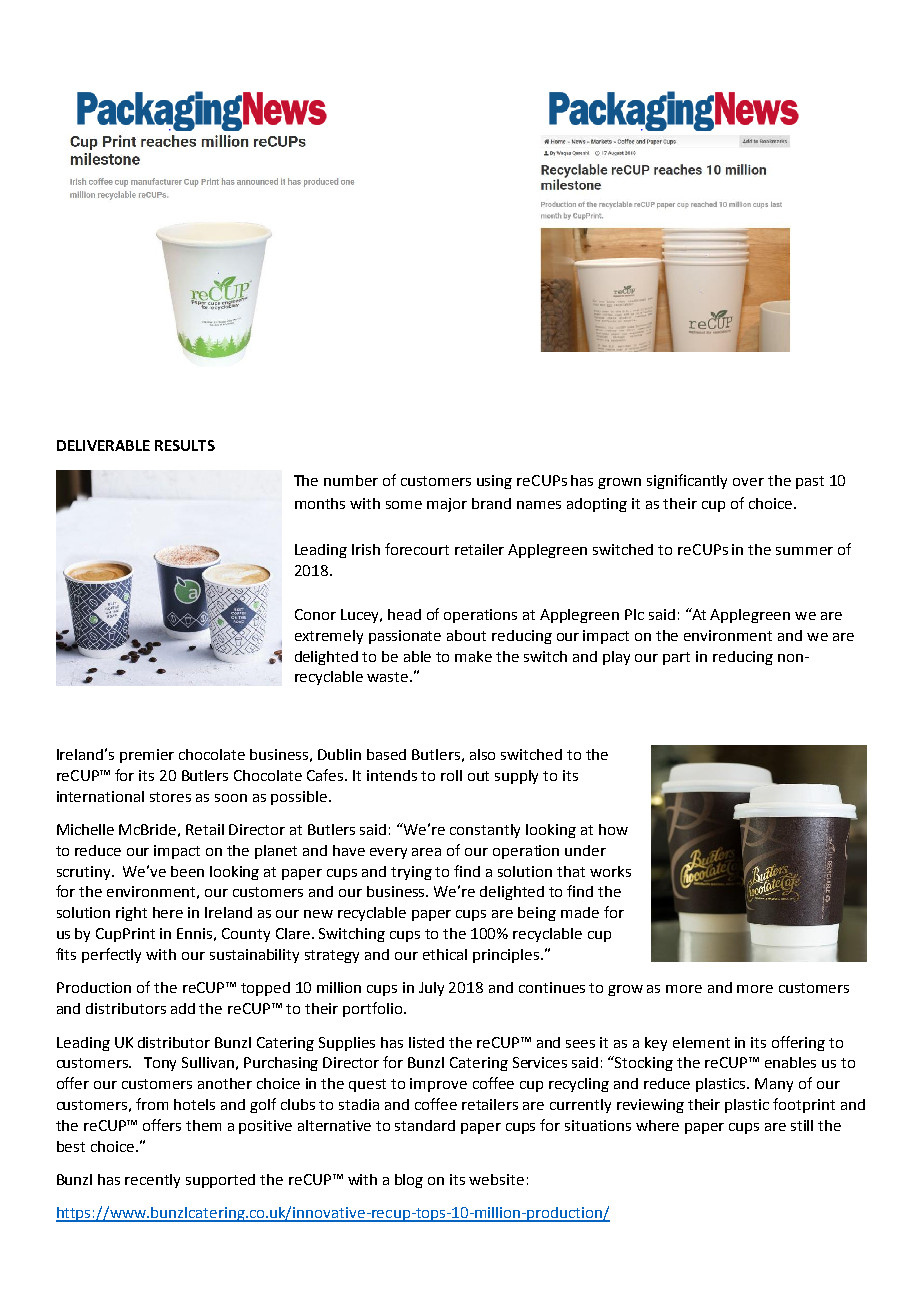 The width and height of the screenshot is (924, 1308). What do you see at coordinates (152, 1181) in the screenshot?
I see `recently` at bounding box center [152, 1181].
